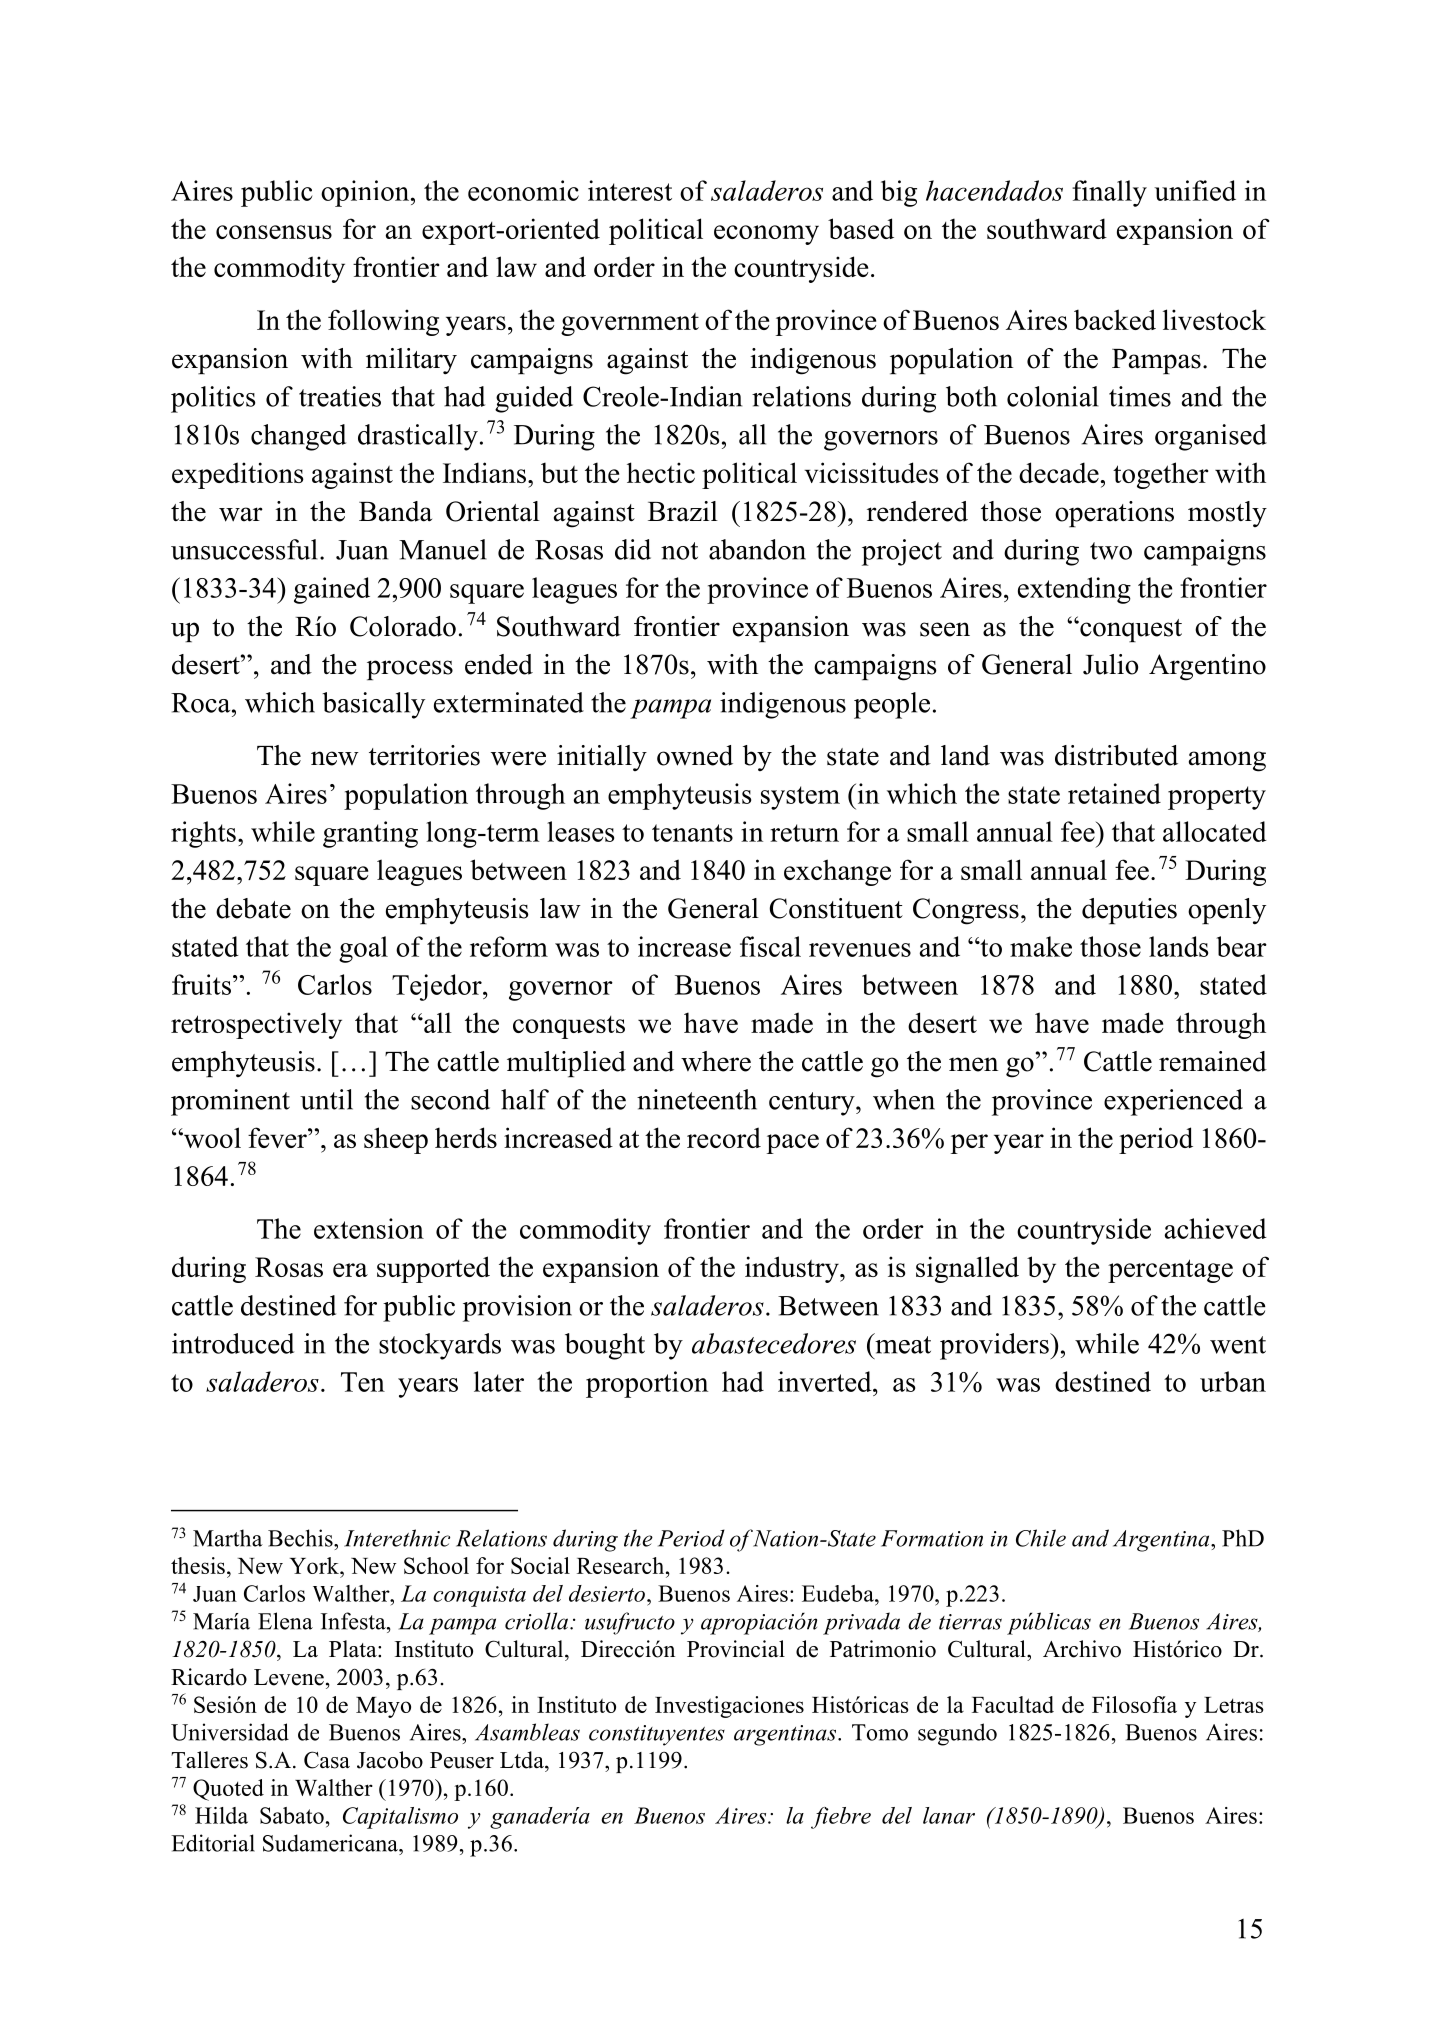 The height and width of the screenshot is (2030, 1435). What do you see at coordinates (1013, 1704) in the screenshot?
I see `Facultad` at bounding box center [1013, 1704].
